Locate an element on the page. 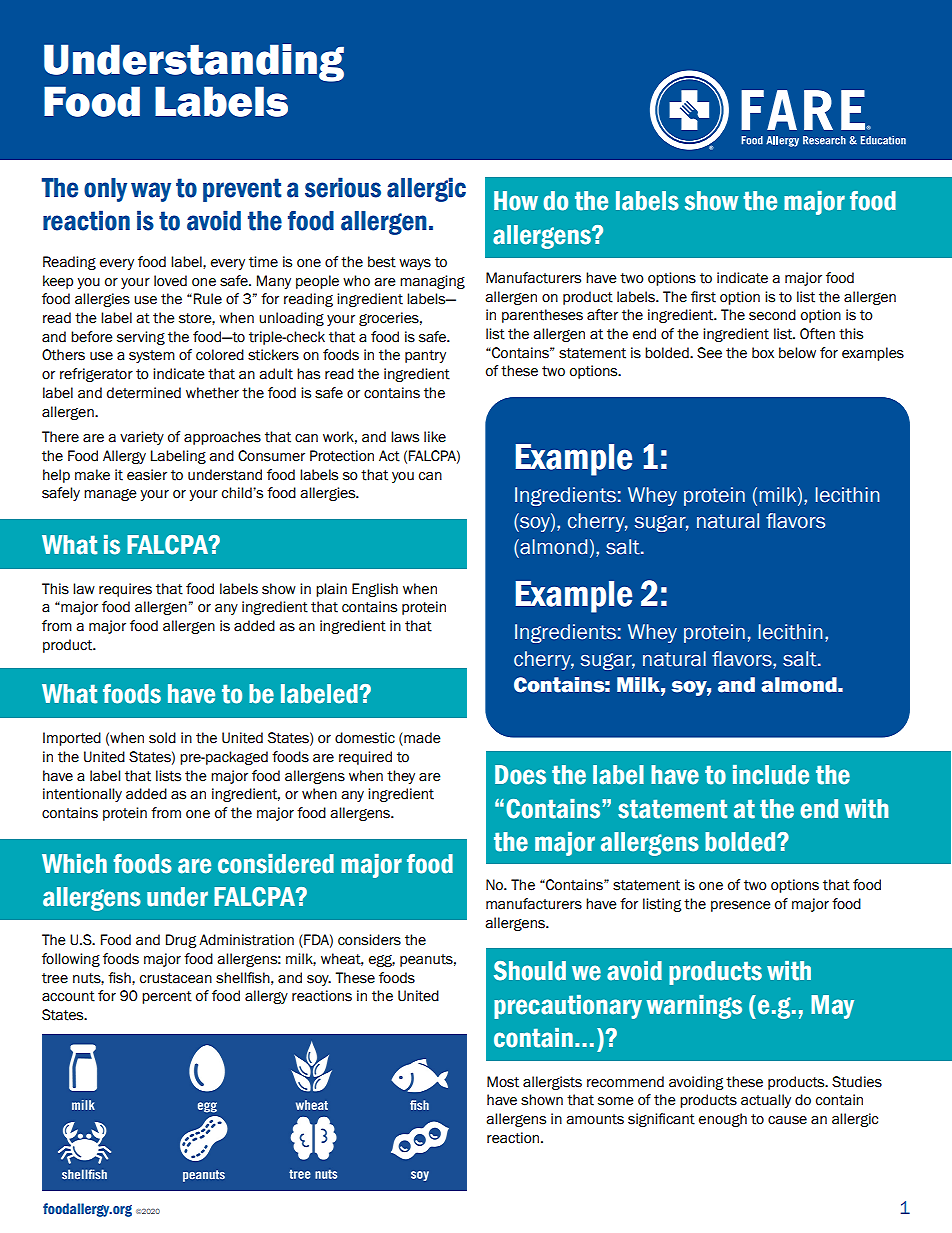 The width and height of the page is (952, 1233). ways is located at coordinates (415, 264).
